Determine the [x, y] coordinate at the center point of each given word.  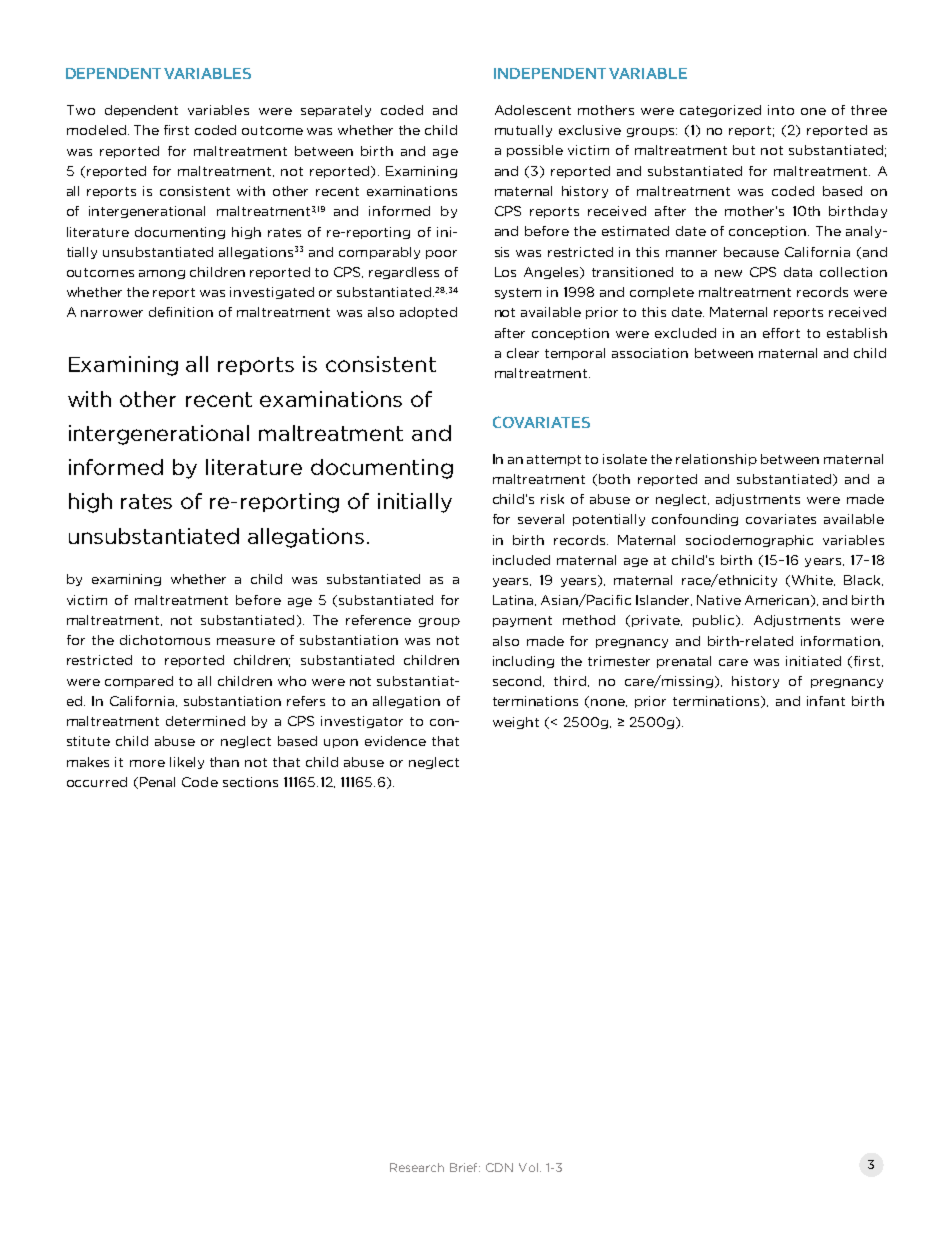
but [744, 150]
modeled [96, 130]
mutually [523, 131]
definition [181, 312]
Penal [157, 782]
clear [523, 353]
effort [781, 333]
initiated [813, 661]
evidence [395, 741]
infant [826, 701]
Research [417, 1167]
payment [522, 621]
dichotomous [165, 640]
